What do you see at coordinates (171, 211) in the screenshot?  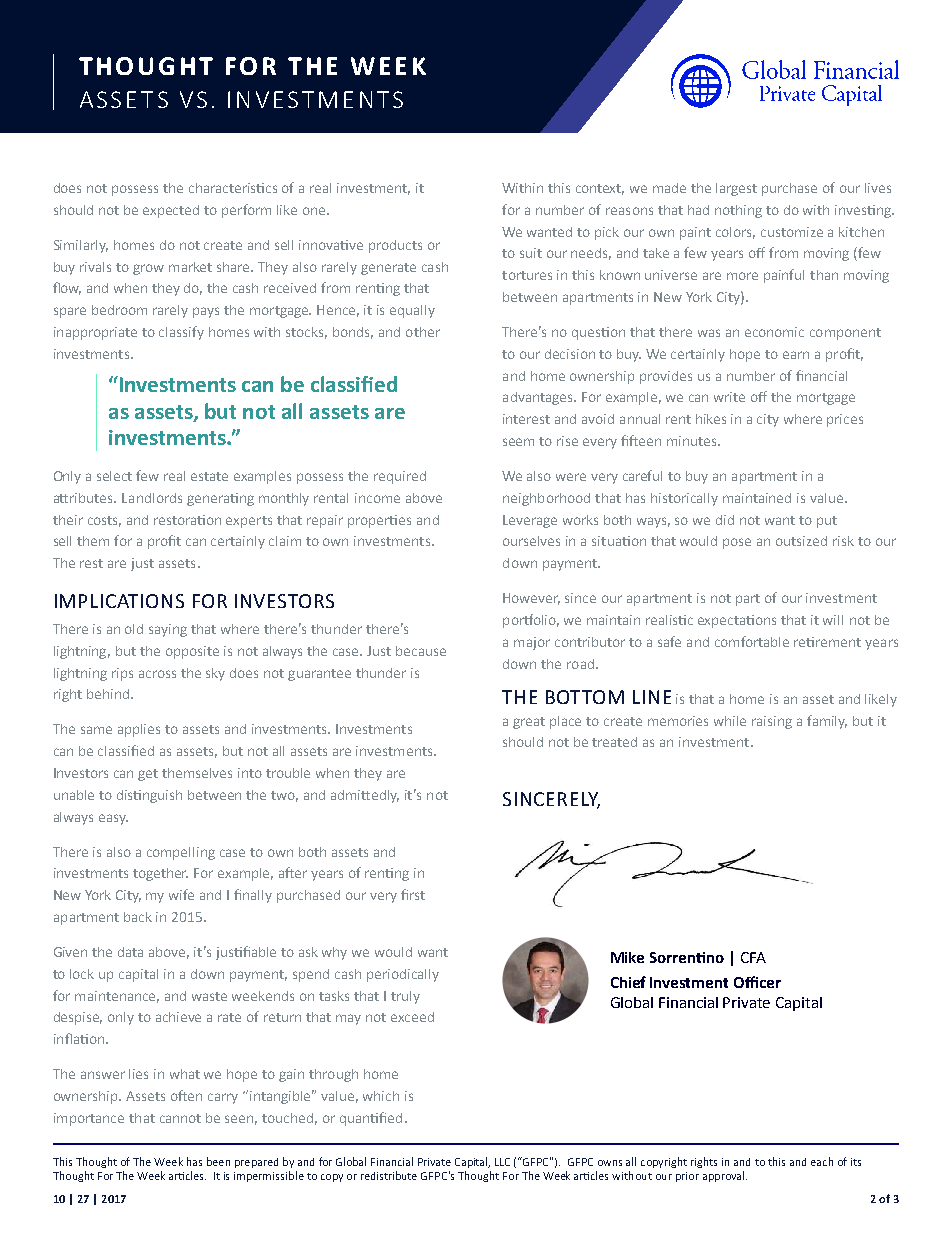 I see `expected` at bounding box center [171, 211].
